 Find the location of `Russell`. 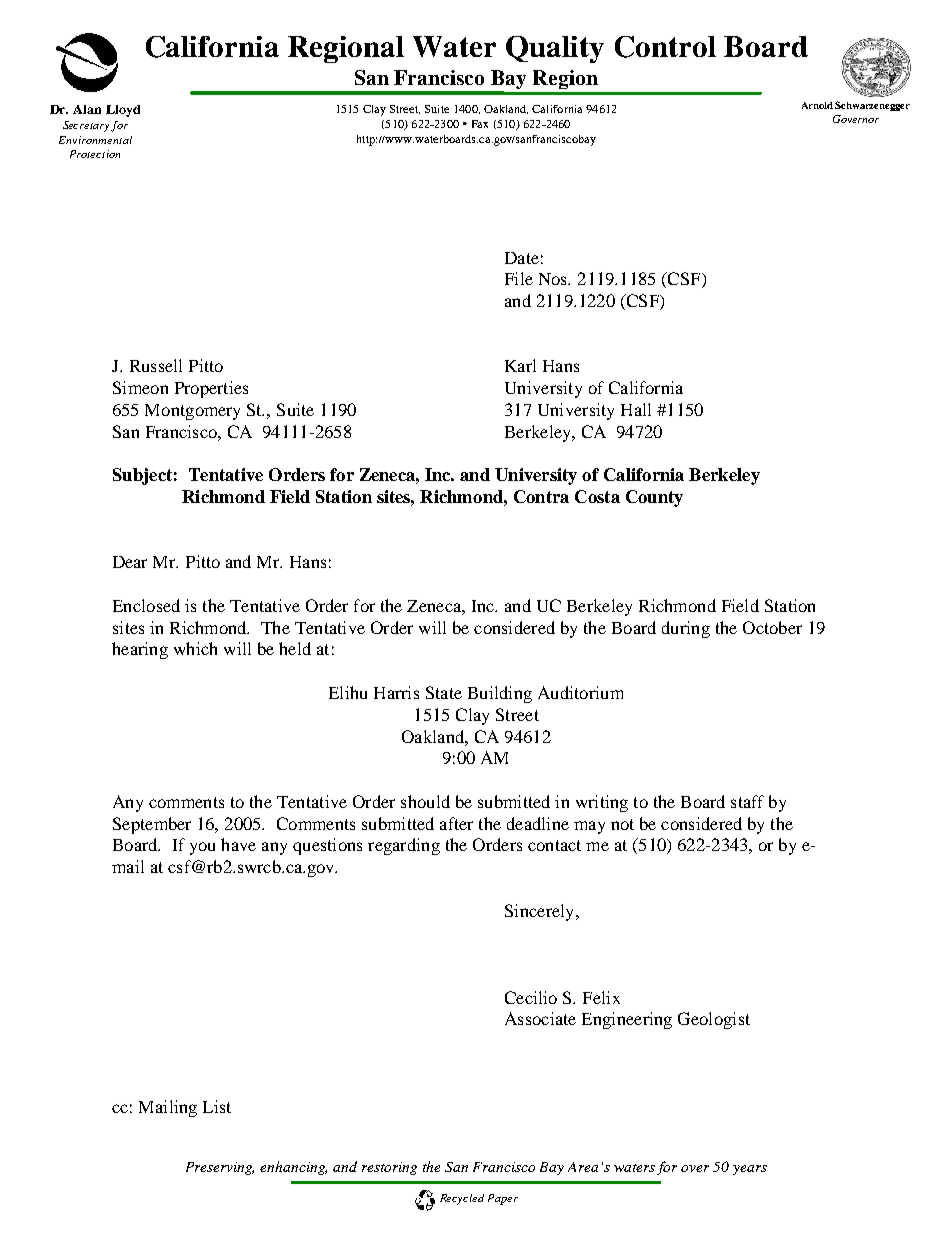

Russell is located at coordinates (156, 365).
